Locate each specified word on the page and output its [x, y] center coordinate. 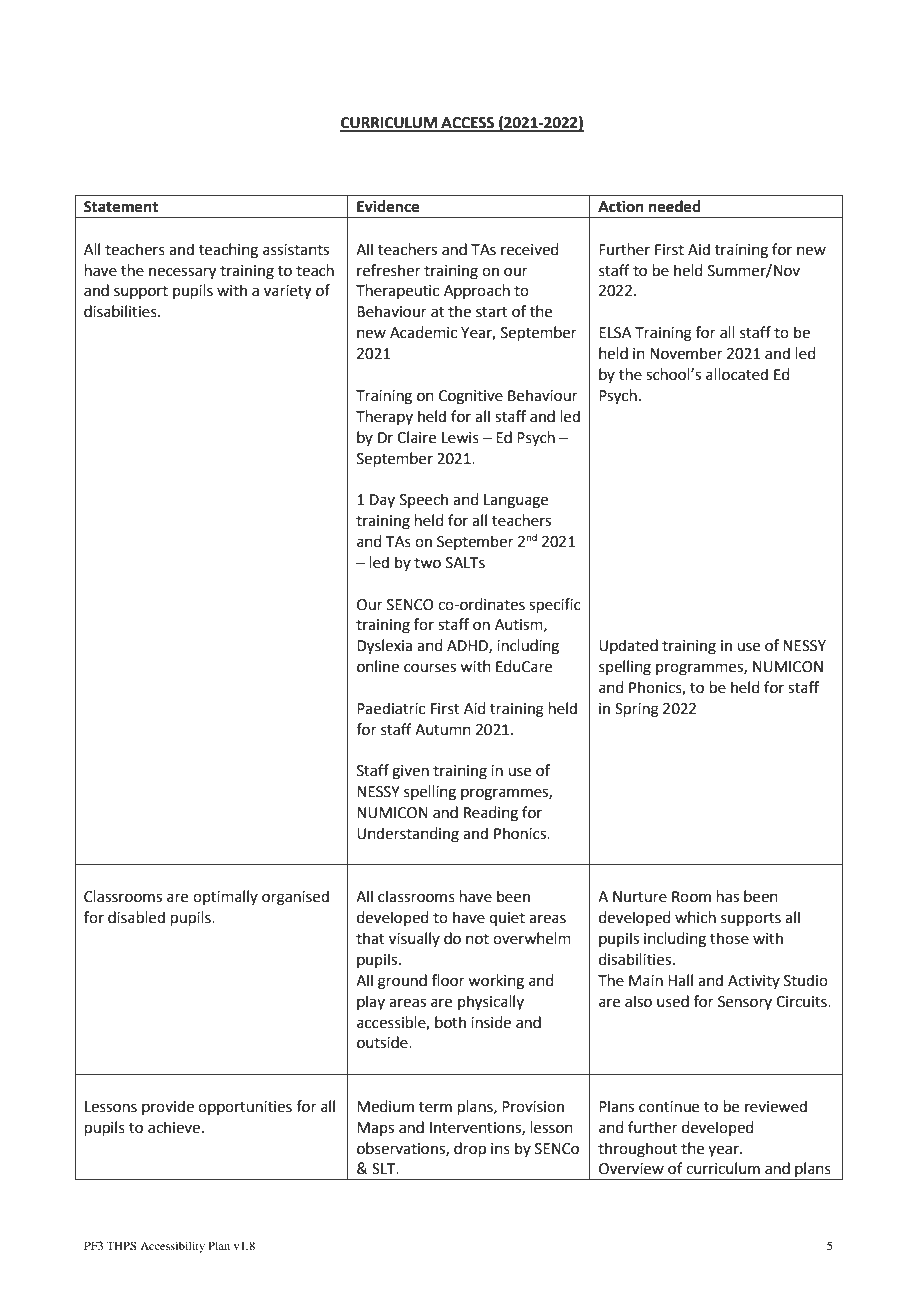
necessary [182, 273]
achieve [174, 1127]
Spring [637, 710]
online [378, 666]
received [530, 249]
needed [675, 206]
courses [430, 668]
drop [470, 1149]
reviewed [776, 1106]
